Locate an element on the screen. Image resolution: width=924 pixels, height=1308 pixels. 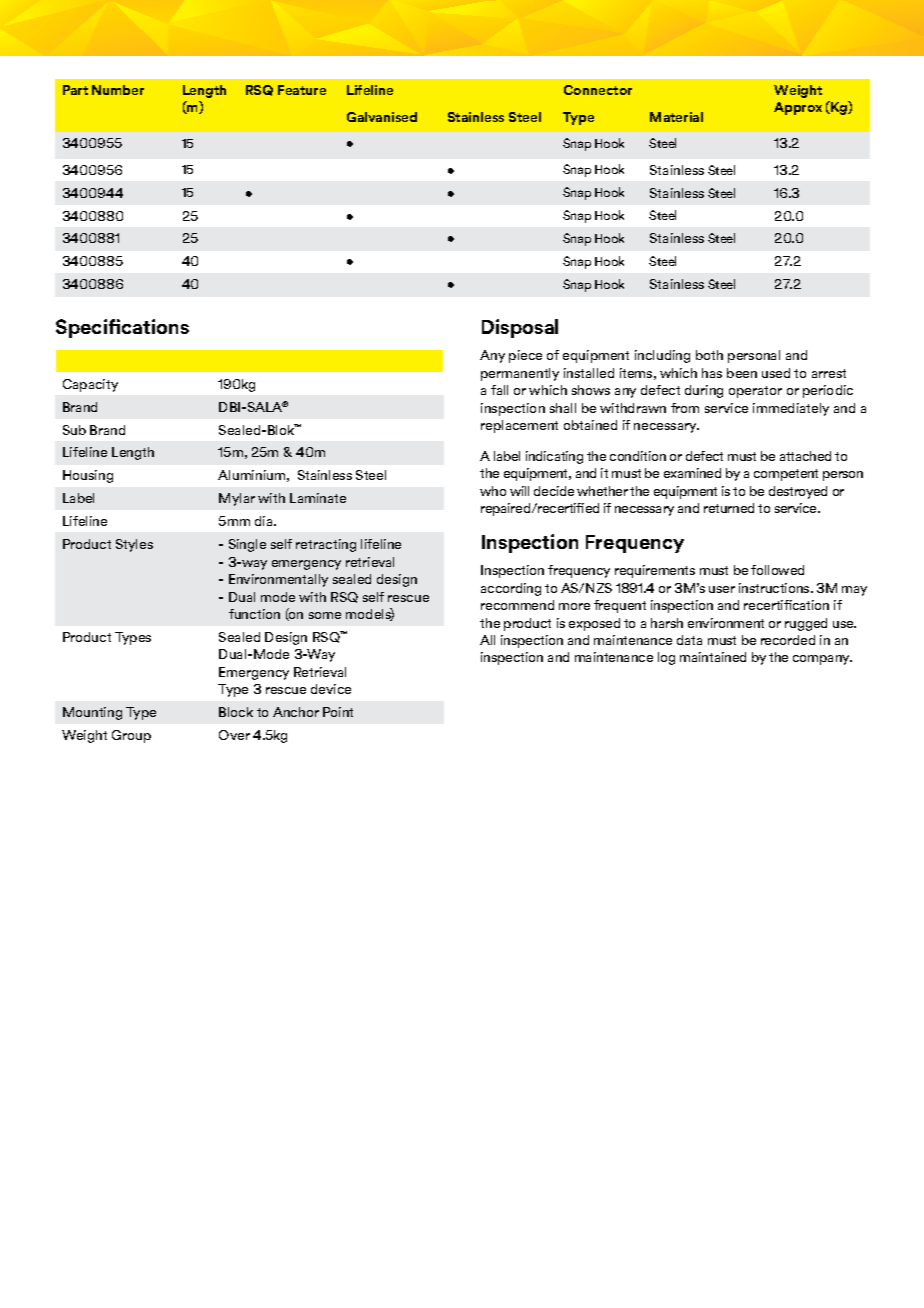
Point is located at coordinates (338, 712).
